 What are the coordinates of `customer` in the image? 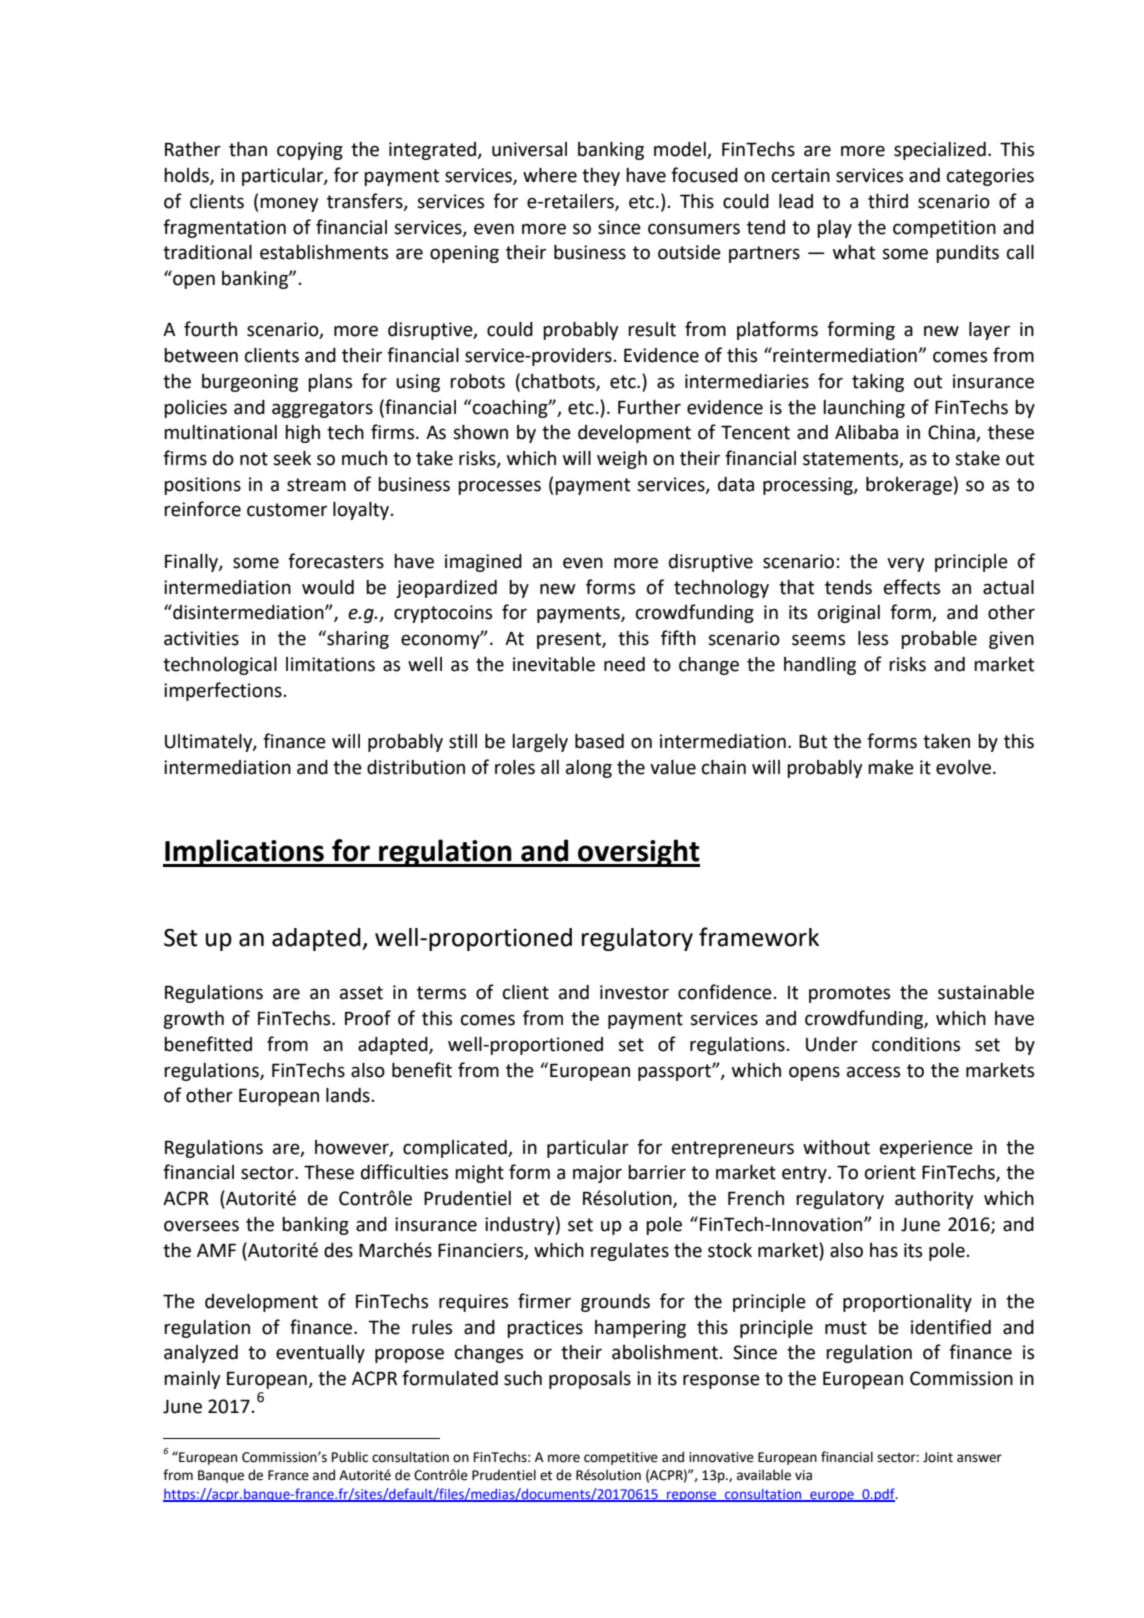 It's located at (287, 510).
